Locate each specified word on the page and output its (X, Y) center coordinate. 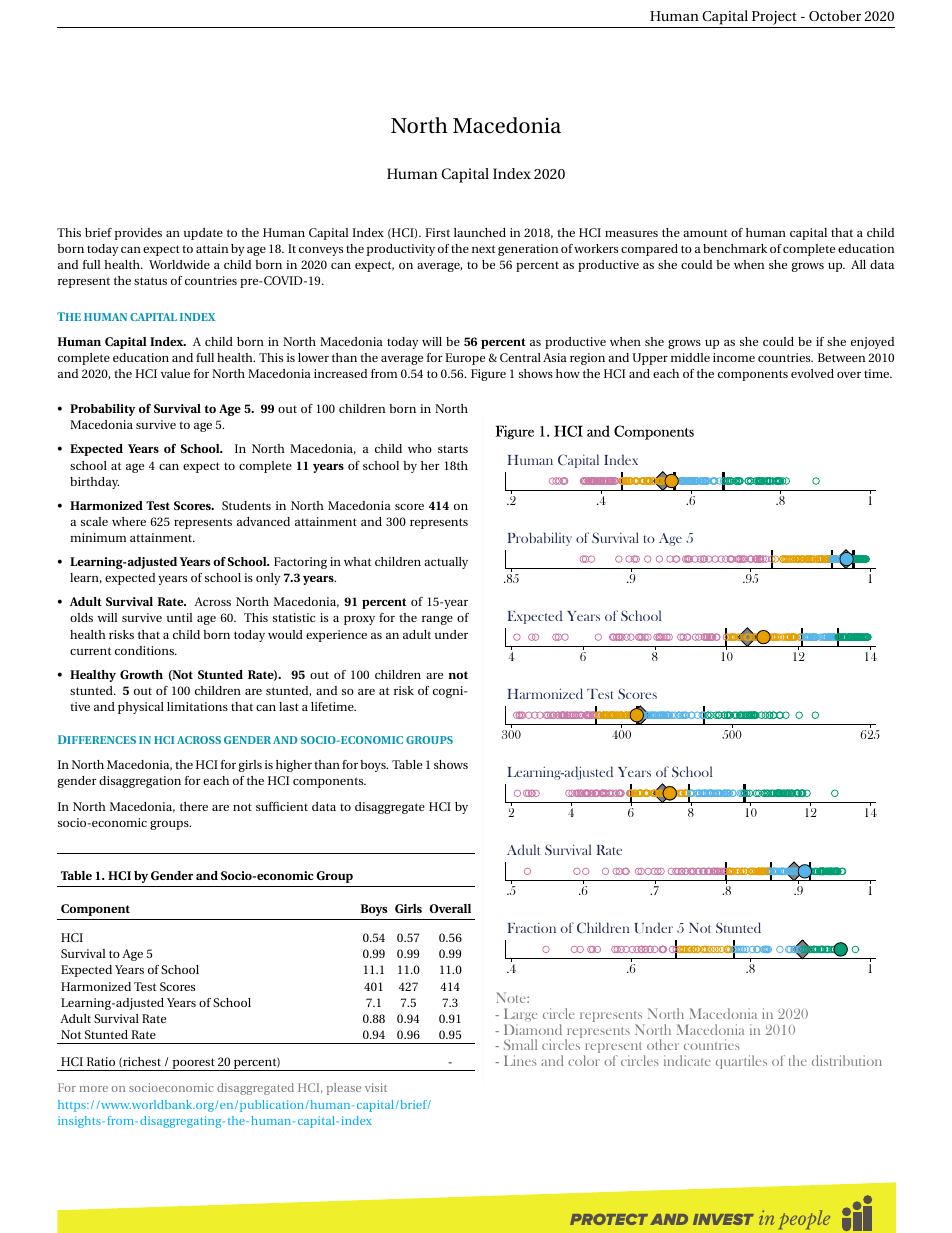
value (175, 373)
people (804, 1219)
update (203, 234)
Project (774, 19)
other (663, 1044)
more (94, 1089)
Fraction (532, 928)
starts (453, 449)
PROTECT (609, 1219)
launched (480, 232)
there (194, 806)
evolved (812, 373)
